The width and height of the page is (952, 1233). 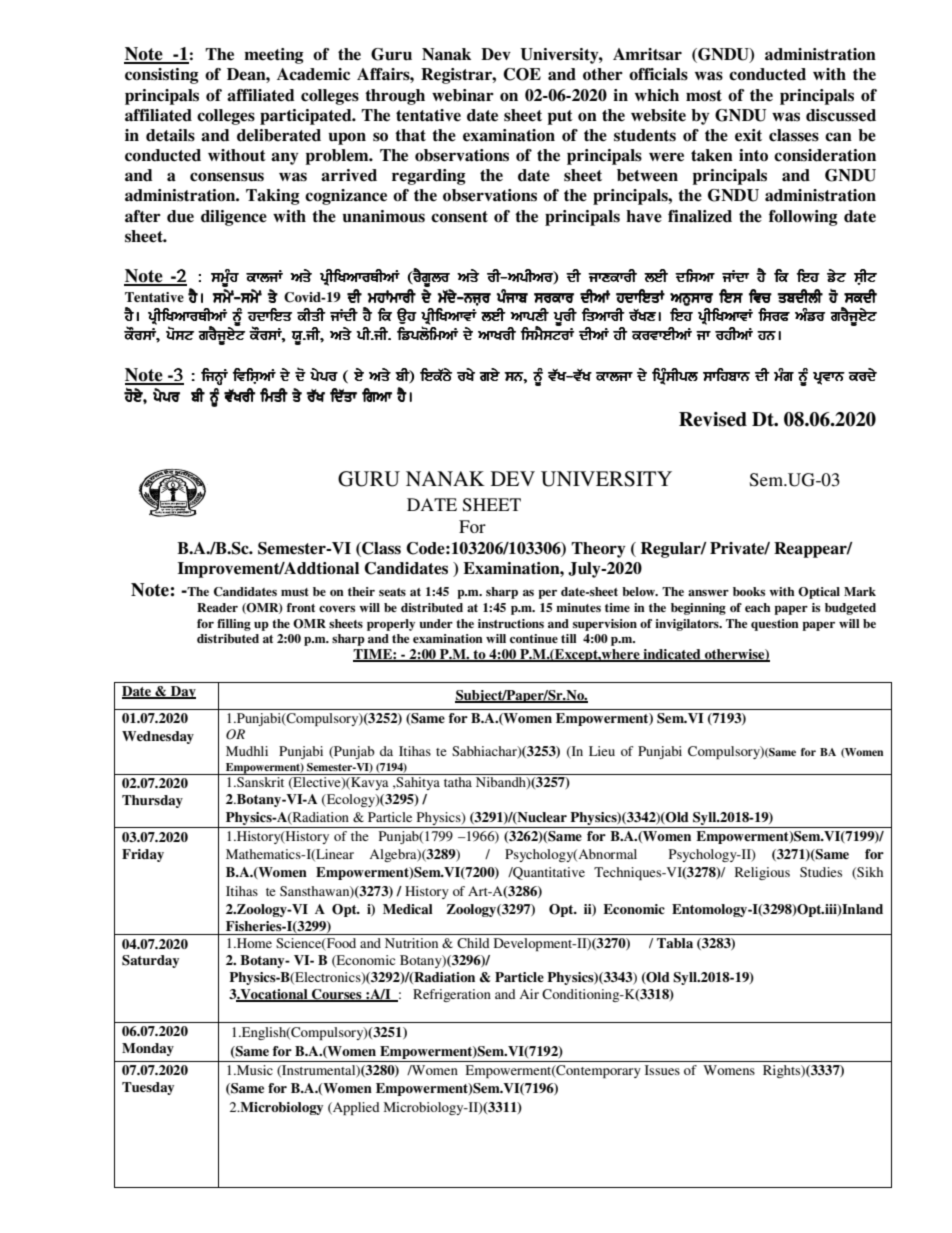 I want to click on COE, so click(x=522, y=74).
